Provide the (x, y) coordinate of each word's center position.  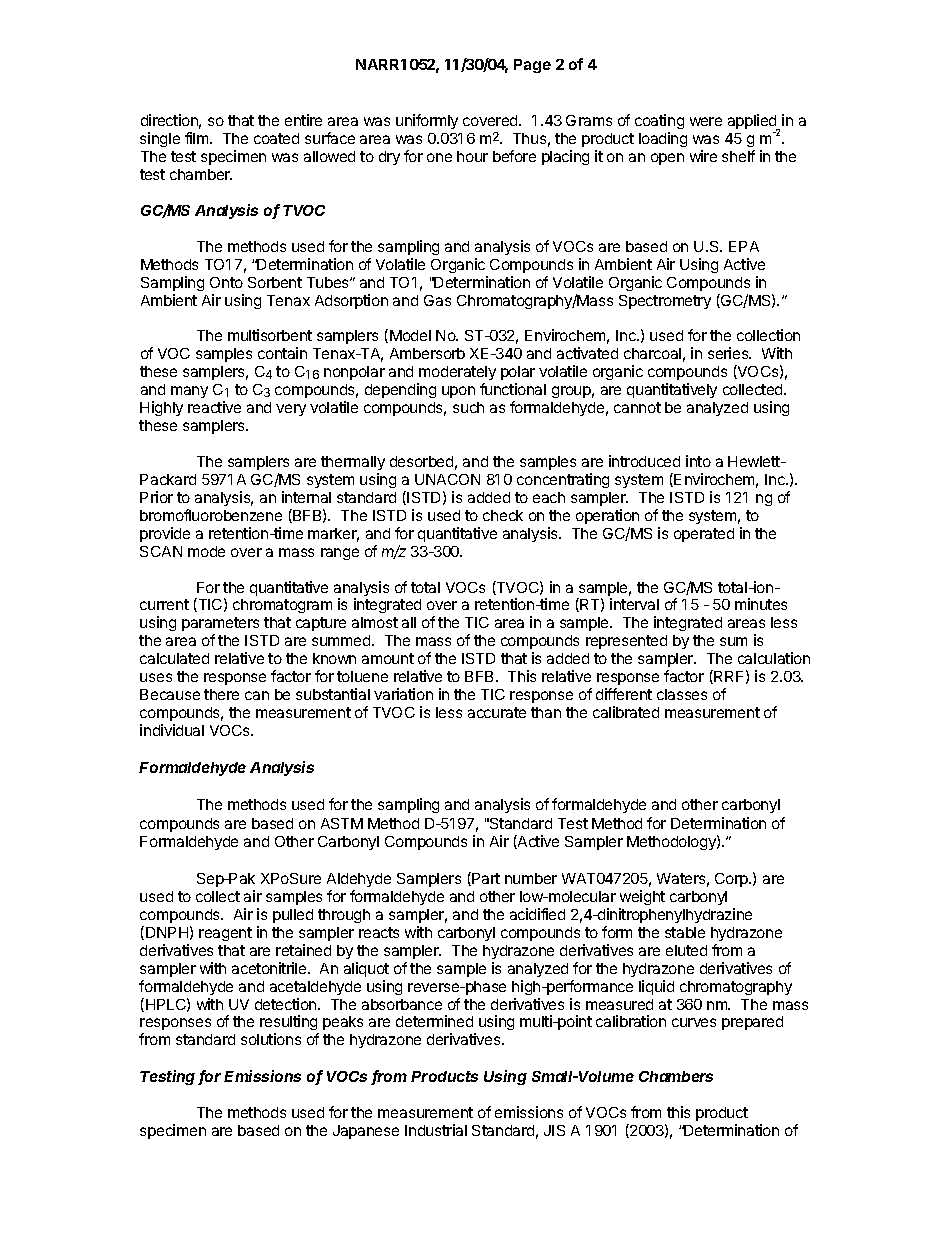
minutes (761, 604)
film (198, 138)
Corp (732, 880)
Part (485, 879)
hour (472, 156)
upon (458, 392)
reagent (225, 934)
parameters (220, 626)
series (729, 353)
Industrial (436, 1130)
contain (282, 353)
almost (375, 622)
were (706, 121)
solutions (271, 1039)
